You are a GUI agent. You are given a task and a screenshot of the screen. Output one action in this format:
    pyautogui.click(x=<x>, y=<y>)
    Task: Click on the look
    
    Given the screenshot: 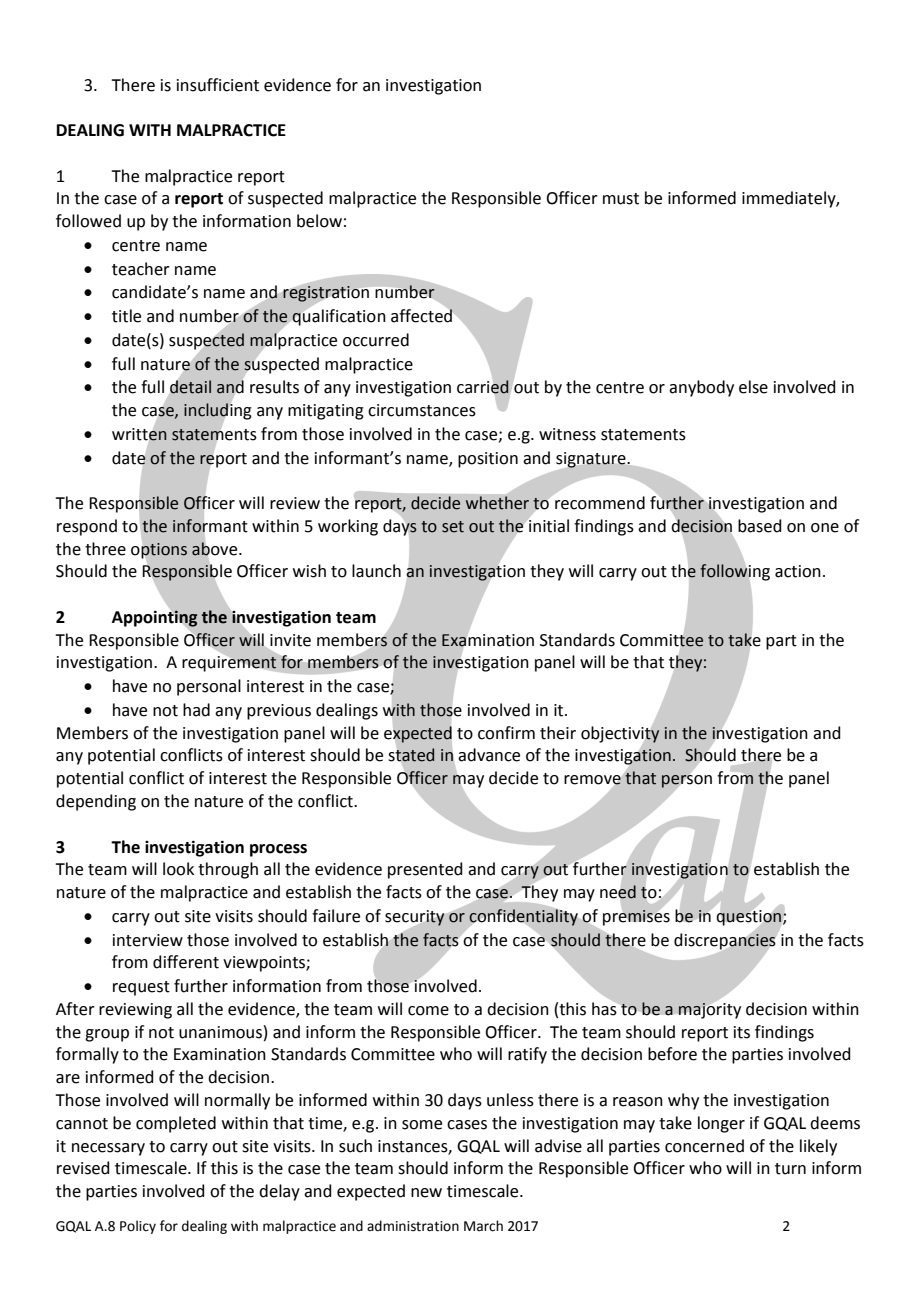 What is the action you would take?
    pyautogui.click(x=178, y=869)
